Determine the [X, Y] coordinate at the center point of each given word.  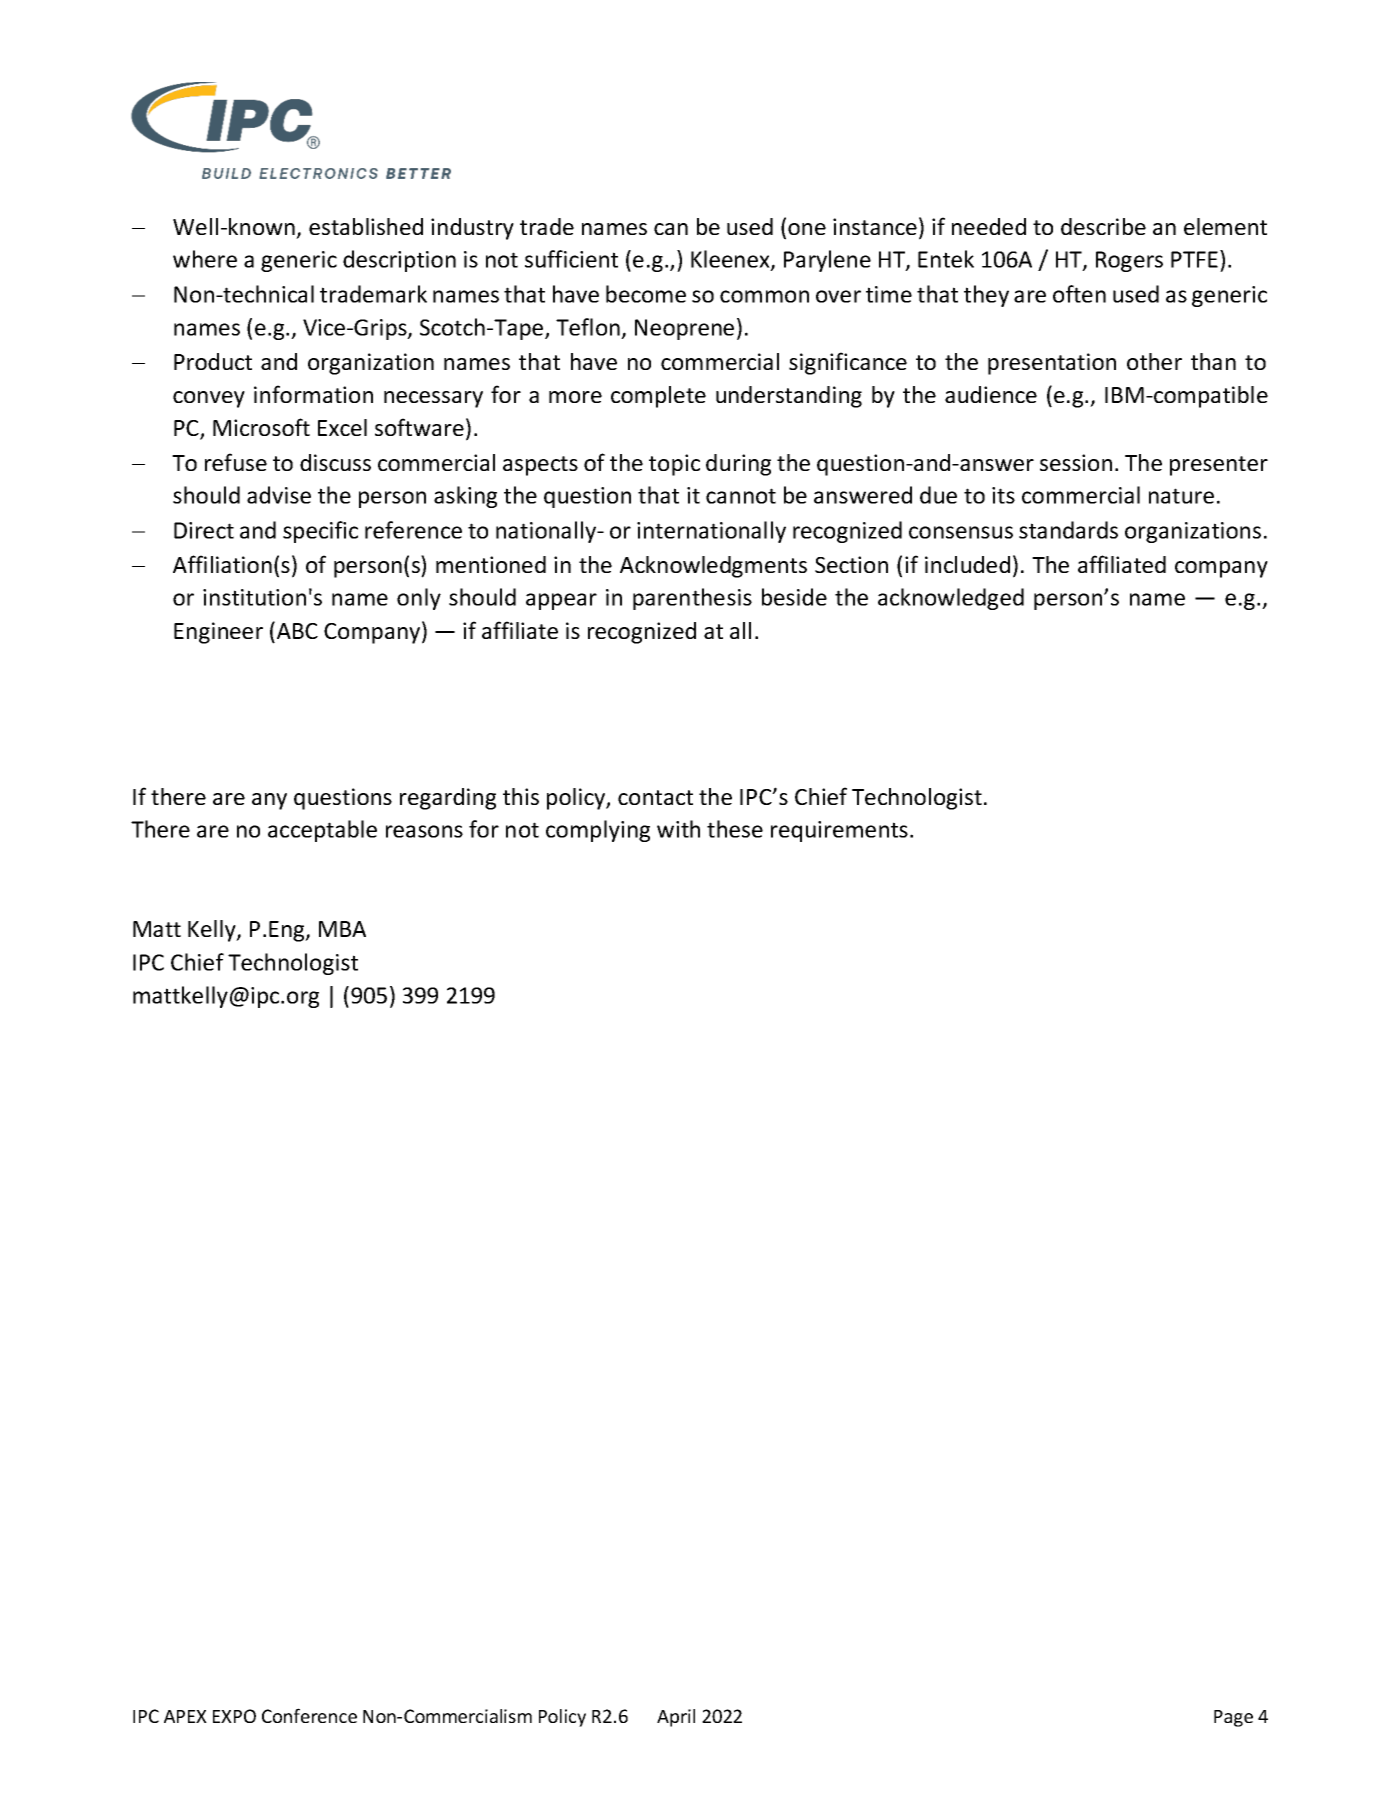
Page [1233, 1718]
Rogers [1129, 261]
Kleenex [731, 260]
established [366, 226]
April [676, 1718]
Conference [309, 1715]
